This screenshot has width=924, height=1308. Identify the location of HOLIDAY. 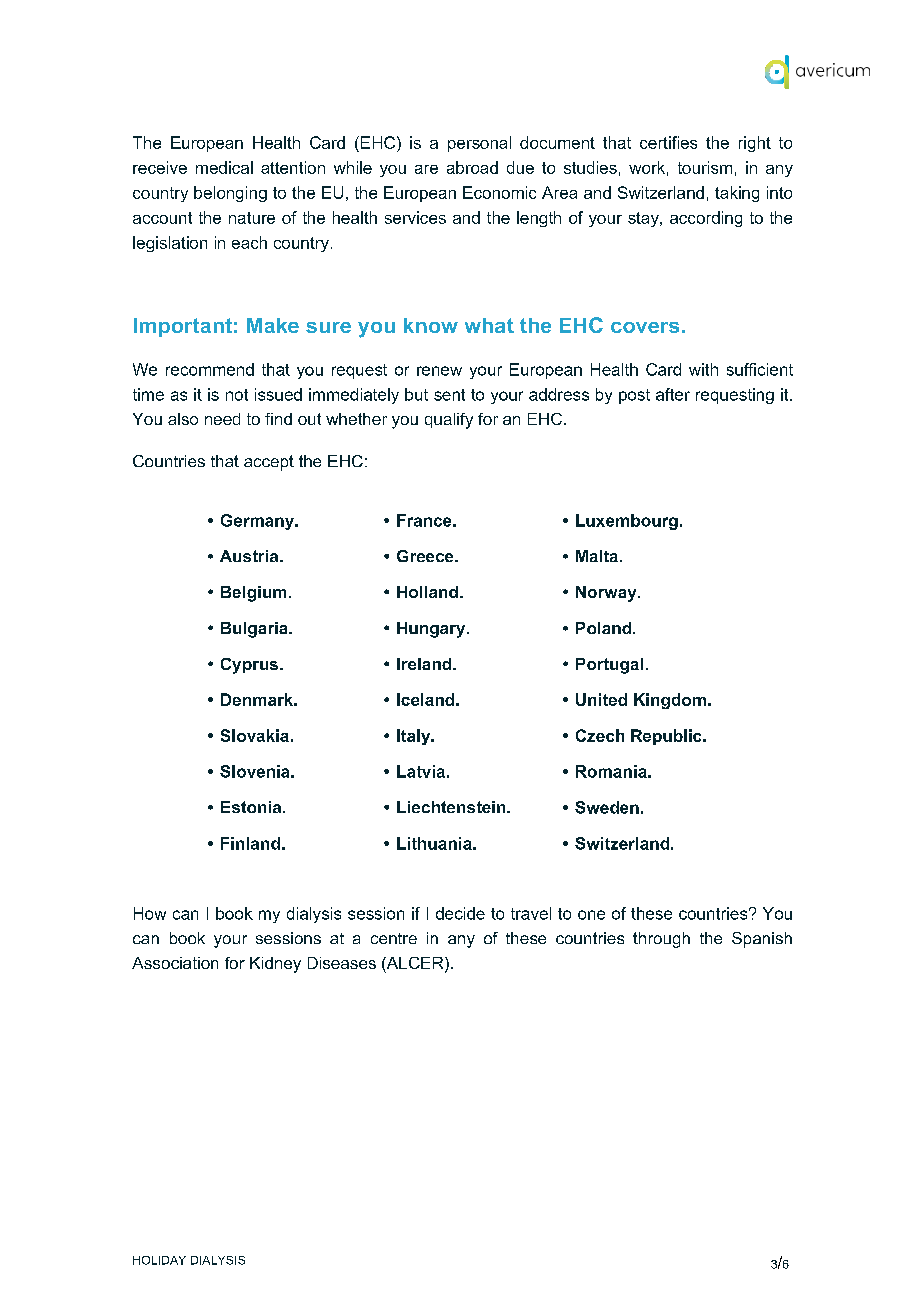
(159, 1260).
